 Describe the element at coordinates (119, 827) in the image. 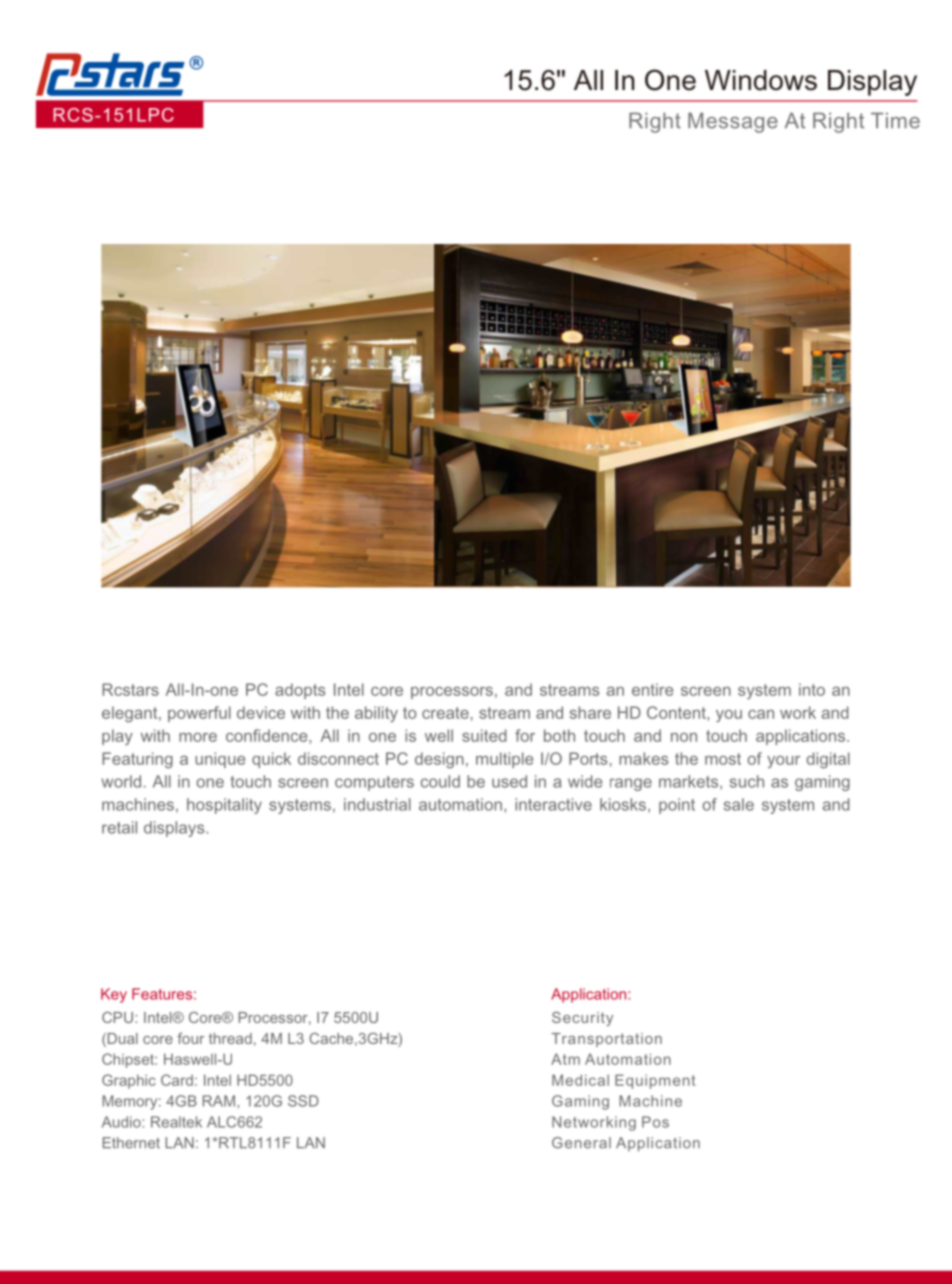

I see `retail` at that location.
